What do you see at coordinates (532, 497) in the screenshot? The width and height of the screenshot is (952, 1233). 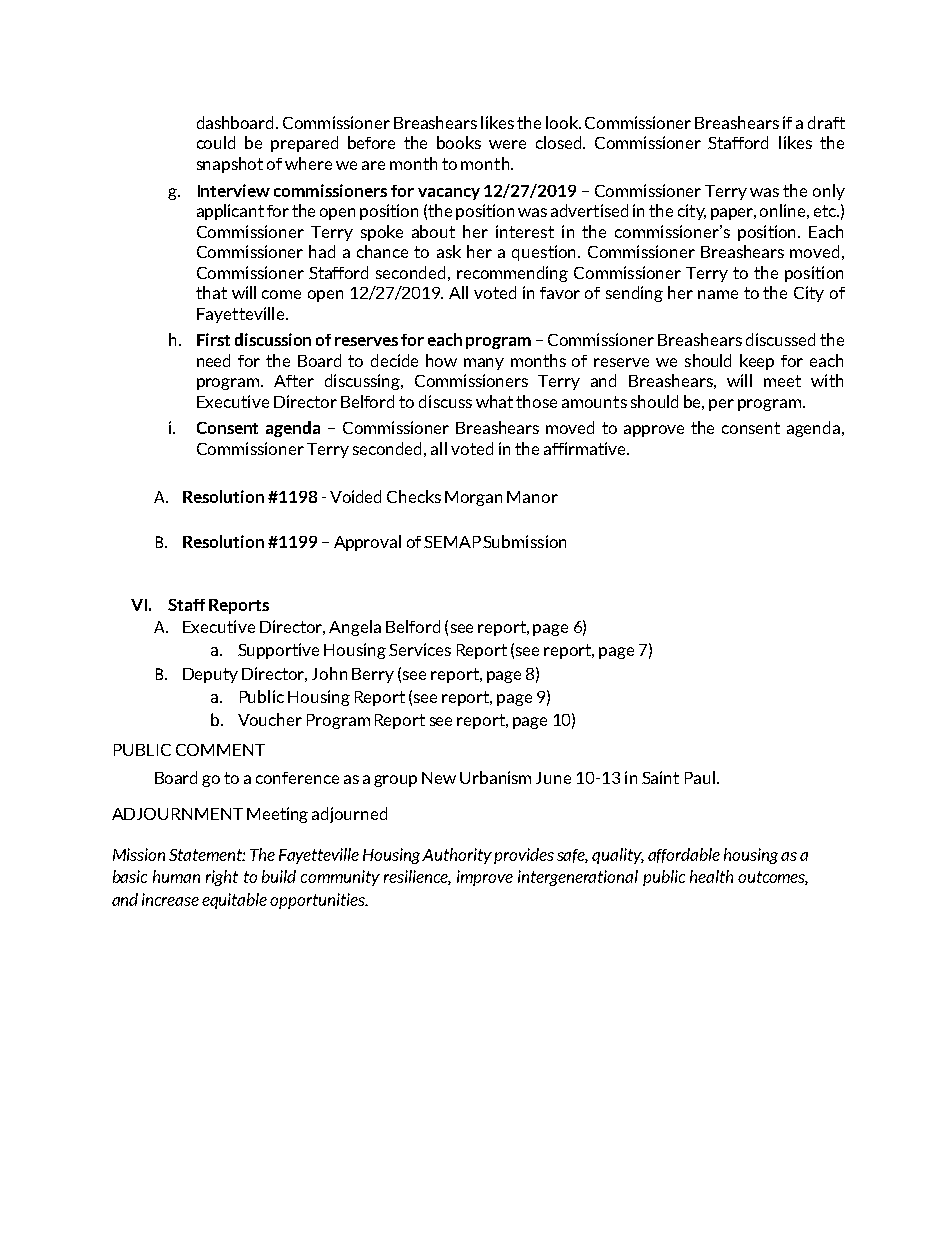 I see `Manor` at bounding box center [532, 497].
